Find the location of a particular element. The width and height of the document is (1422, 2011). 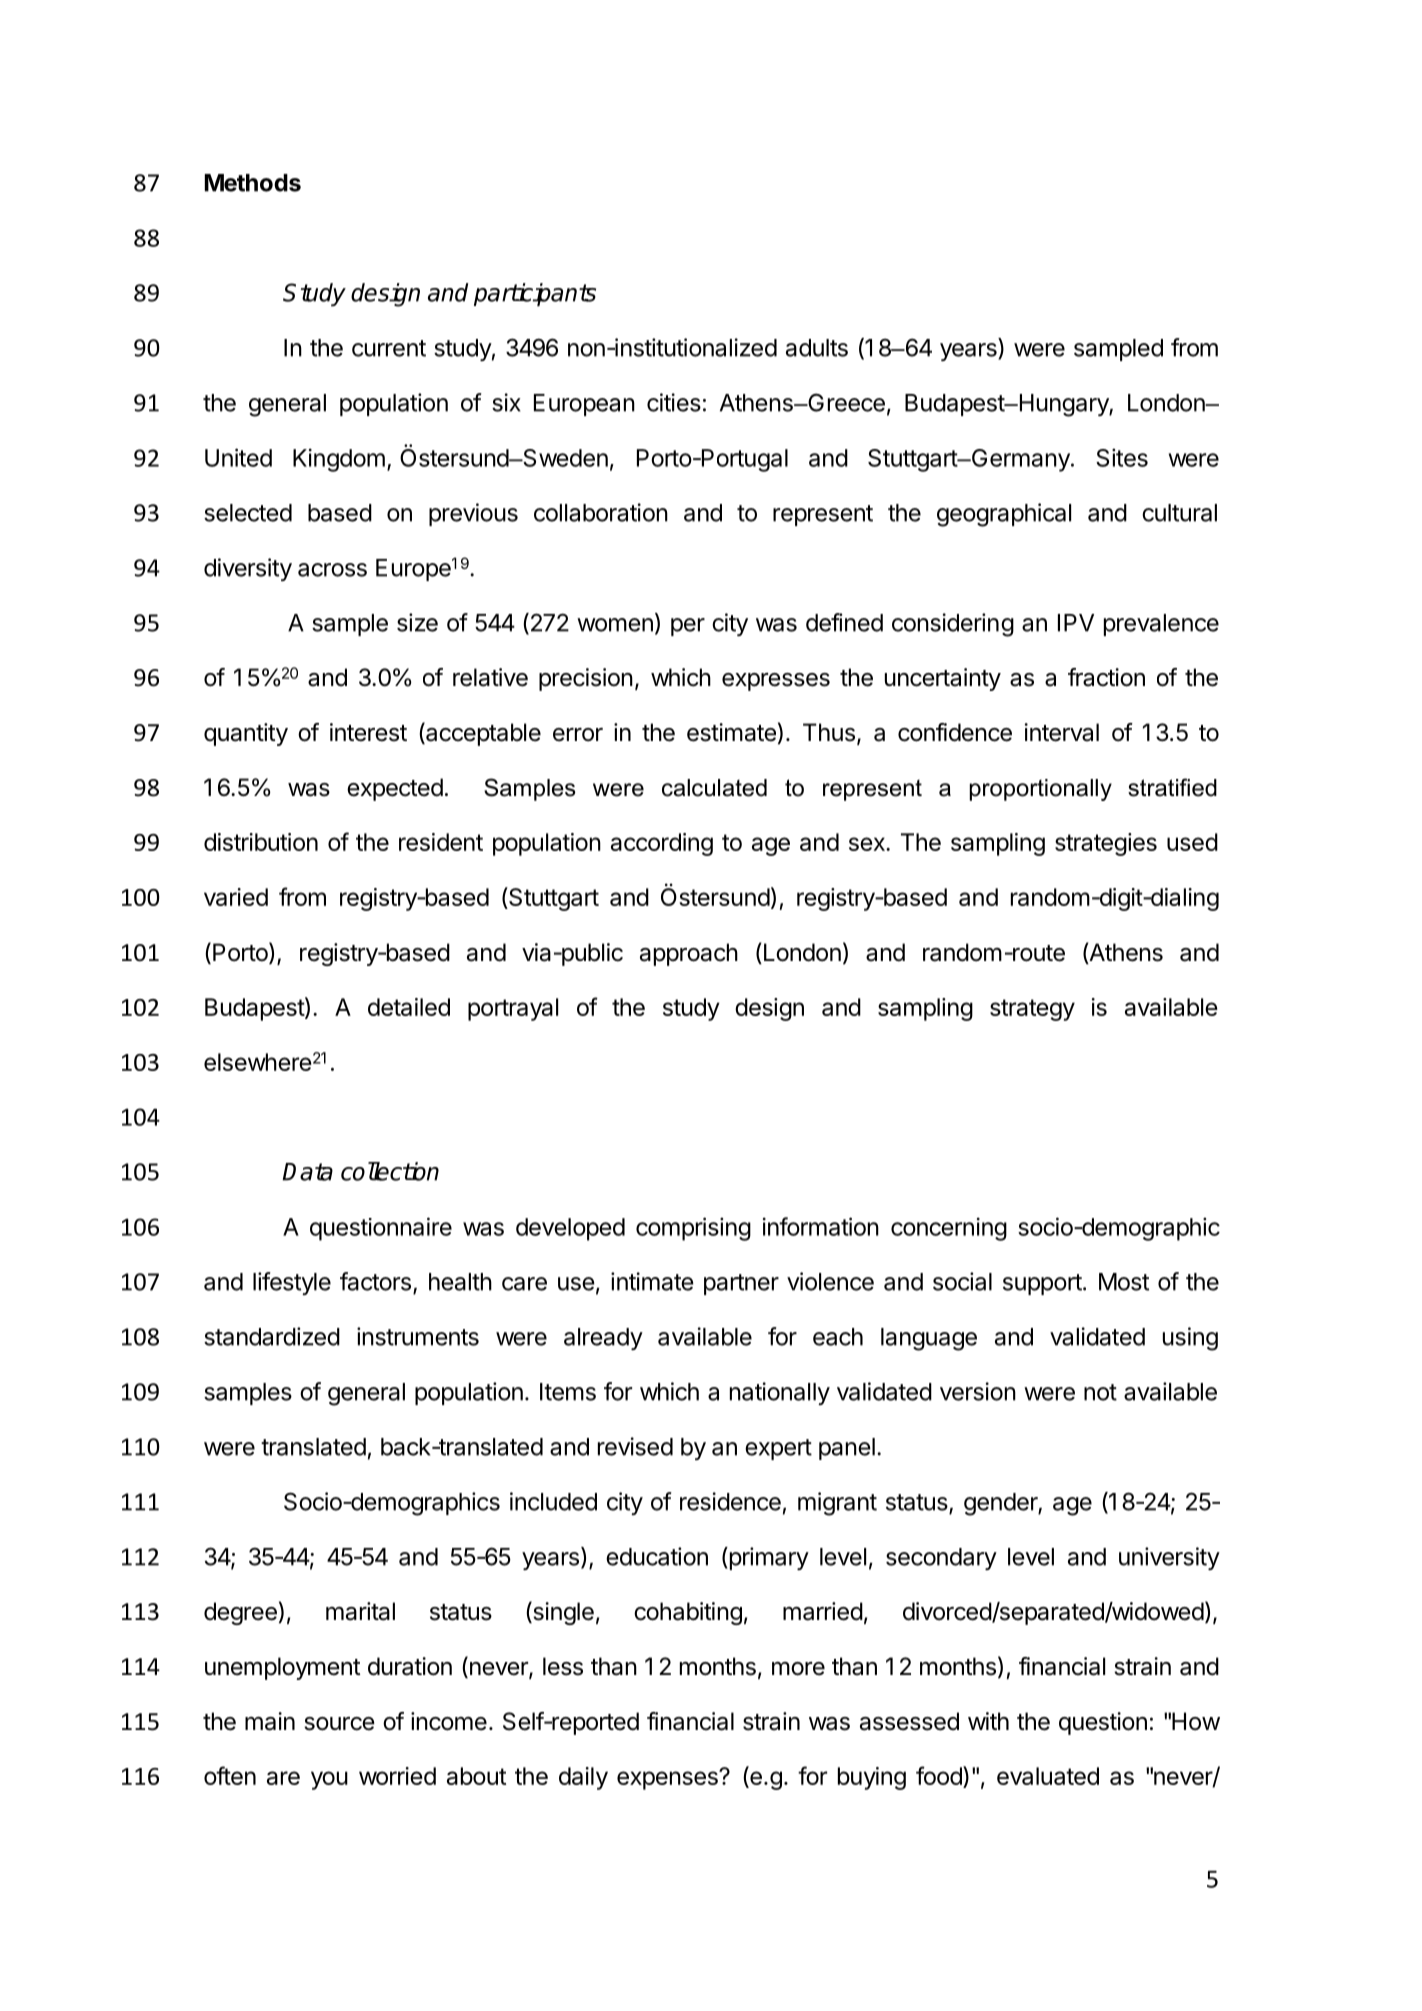

detailed is located at coordinates (409, 1007).
